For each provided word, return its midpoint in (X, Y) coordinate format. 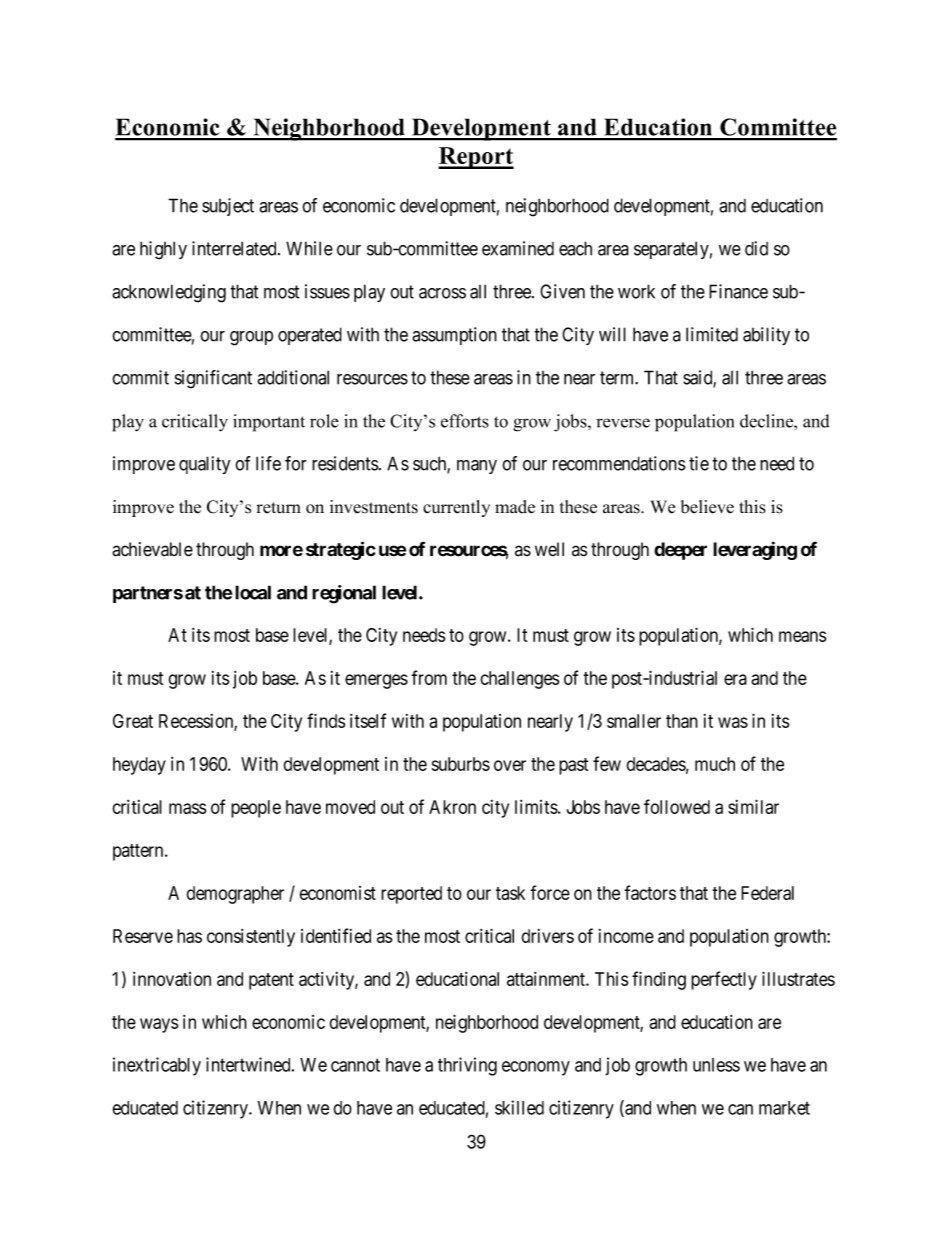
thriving (467, 1066)
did (756, 248)
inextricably (157, 1066)
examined (518, 248)
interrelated (235, 248)
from (429, 677)
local (253, 592)
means (802, 636)
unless (716, 1065)
